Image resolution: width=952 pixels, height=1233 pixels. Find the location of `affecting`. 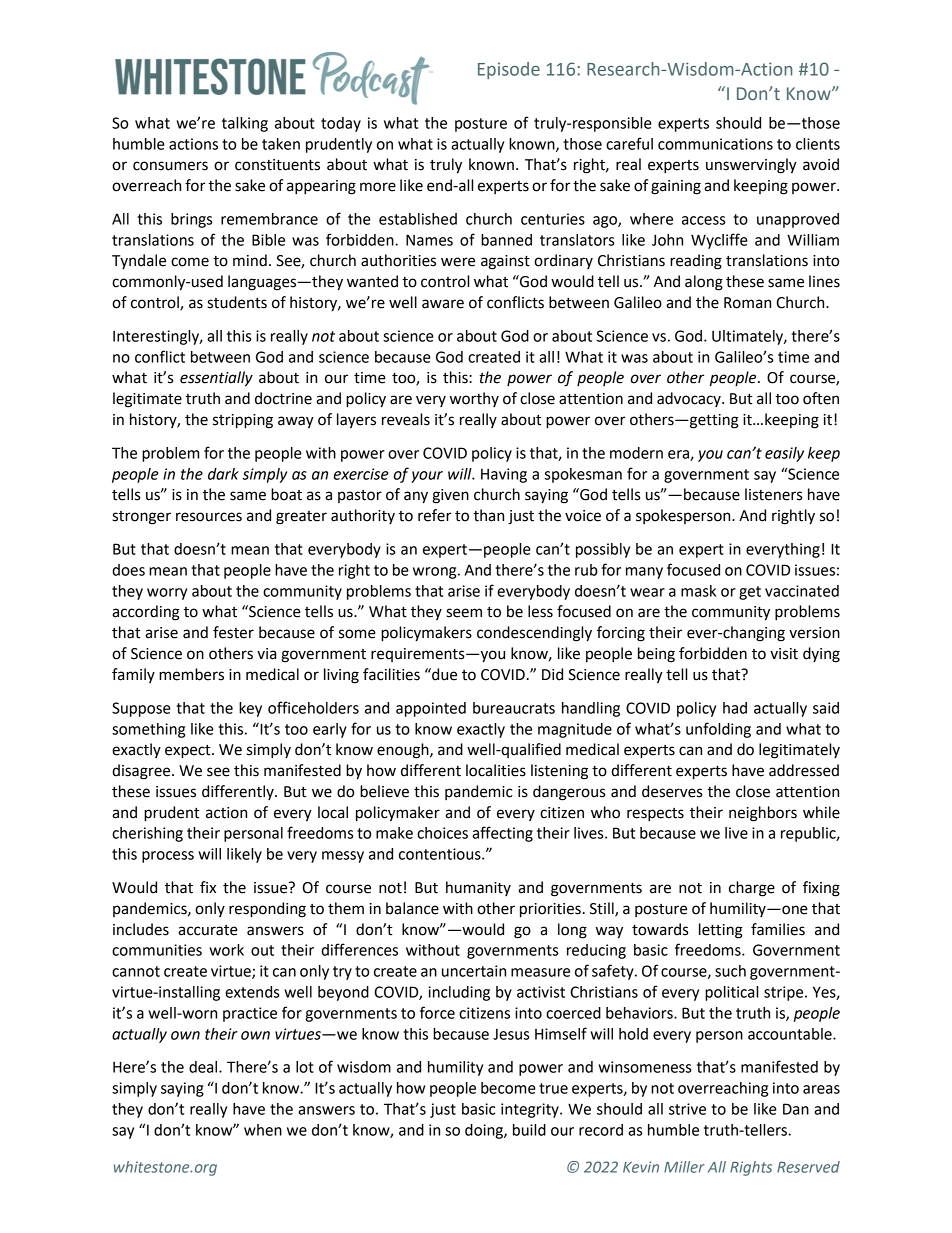

affecting is located at coordinates (502, 834).
